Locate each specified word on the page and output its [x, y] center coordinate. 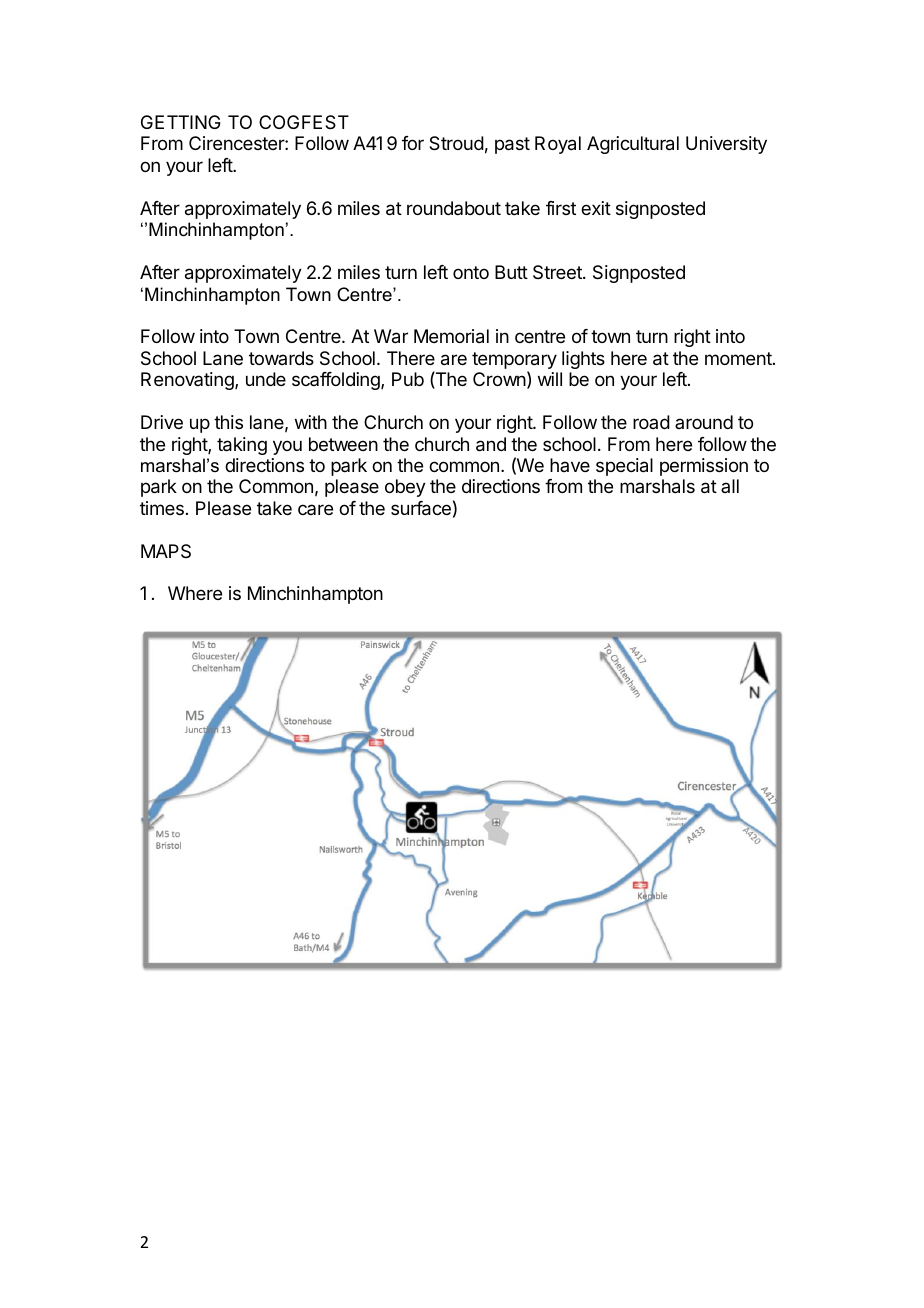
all [730, 486]
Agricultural [633, 145]
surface [421, 508]
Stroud [456, 143]
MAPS [166, 551]
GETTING [181, 122]
